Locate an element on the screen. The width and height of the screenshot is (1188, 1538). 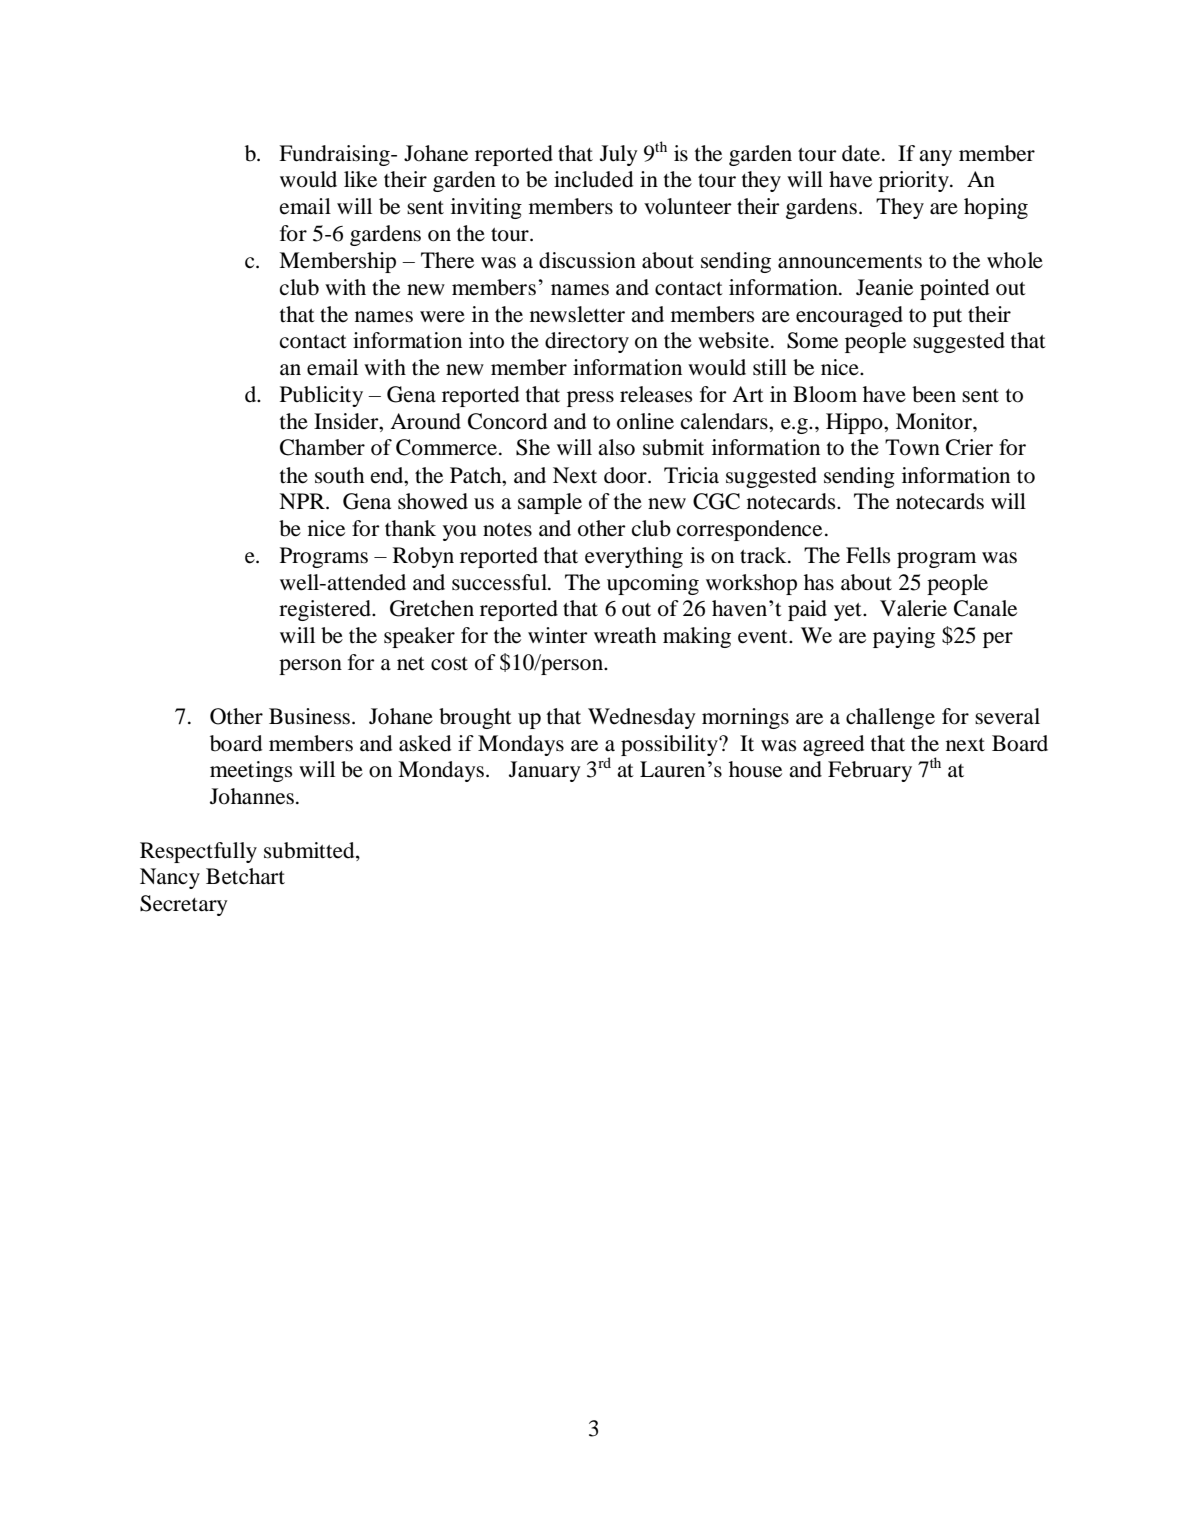
newsletter is located at coordinates (577, 314).
